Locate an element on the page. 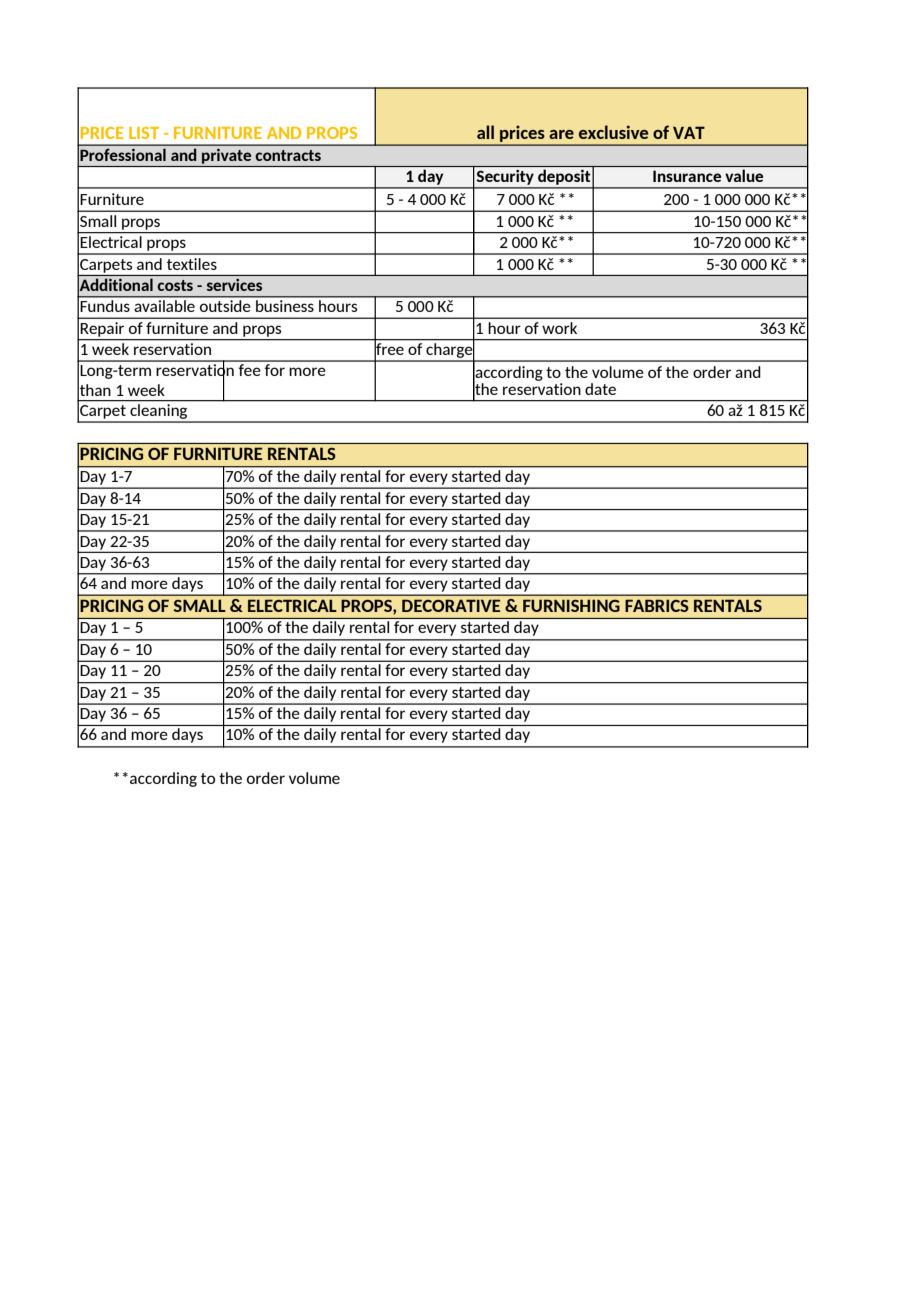 The height and width of the page is (1308, 924). date is located at coordinates (600, 389).
